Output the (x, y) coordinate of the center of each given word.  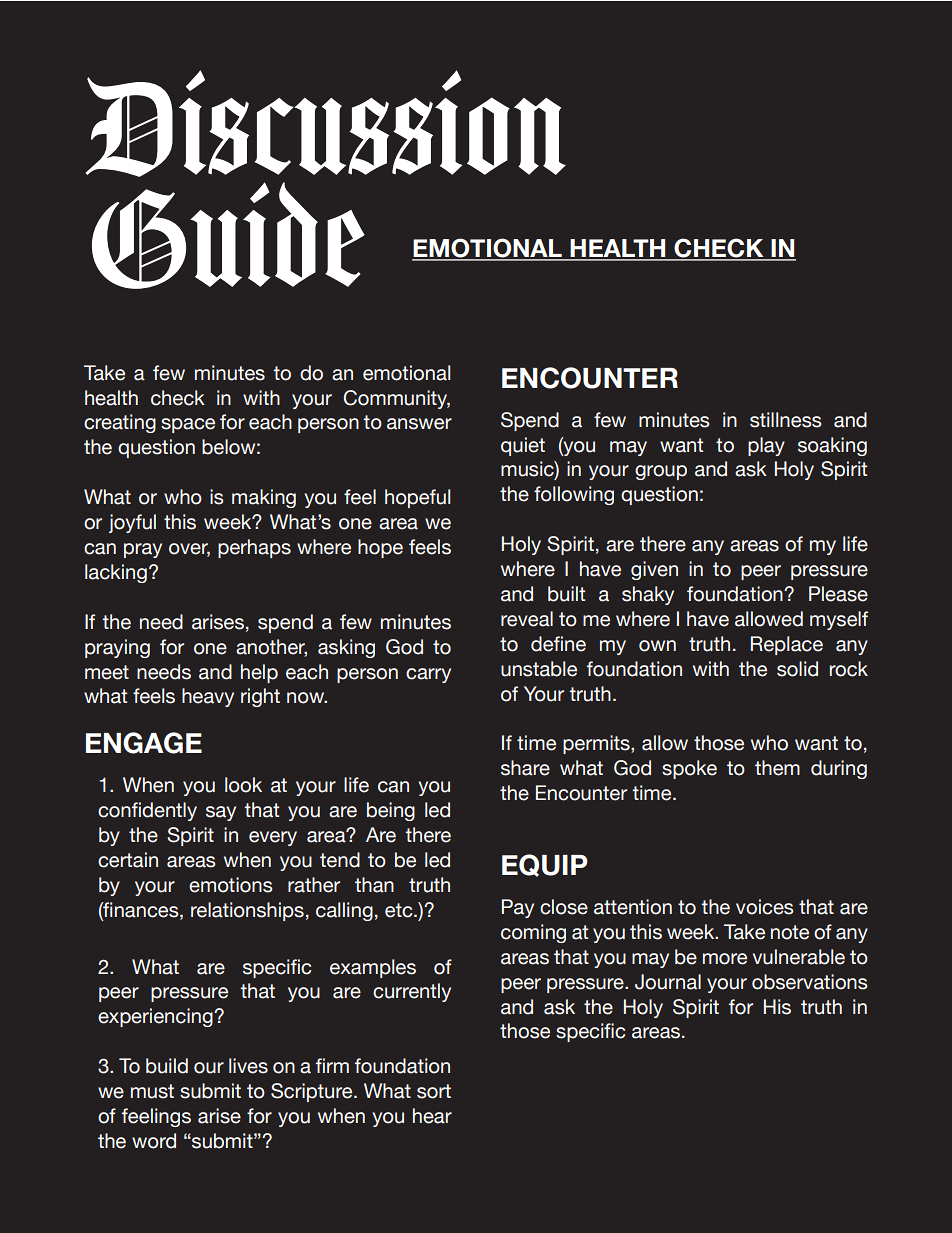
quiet (523, 446)
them (777, 768)
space (188, 425)
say (221, 813)
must (152, 1091)
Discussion (326, 123)
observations (810, 982)
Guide (228, 235)
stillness (786, 420)
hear (432, 1116)
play (766, 446)
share (525, 768)
